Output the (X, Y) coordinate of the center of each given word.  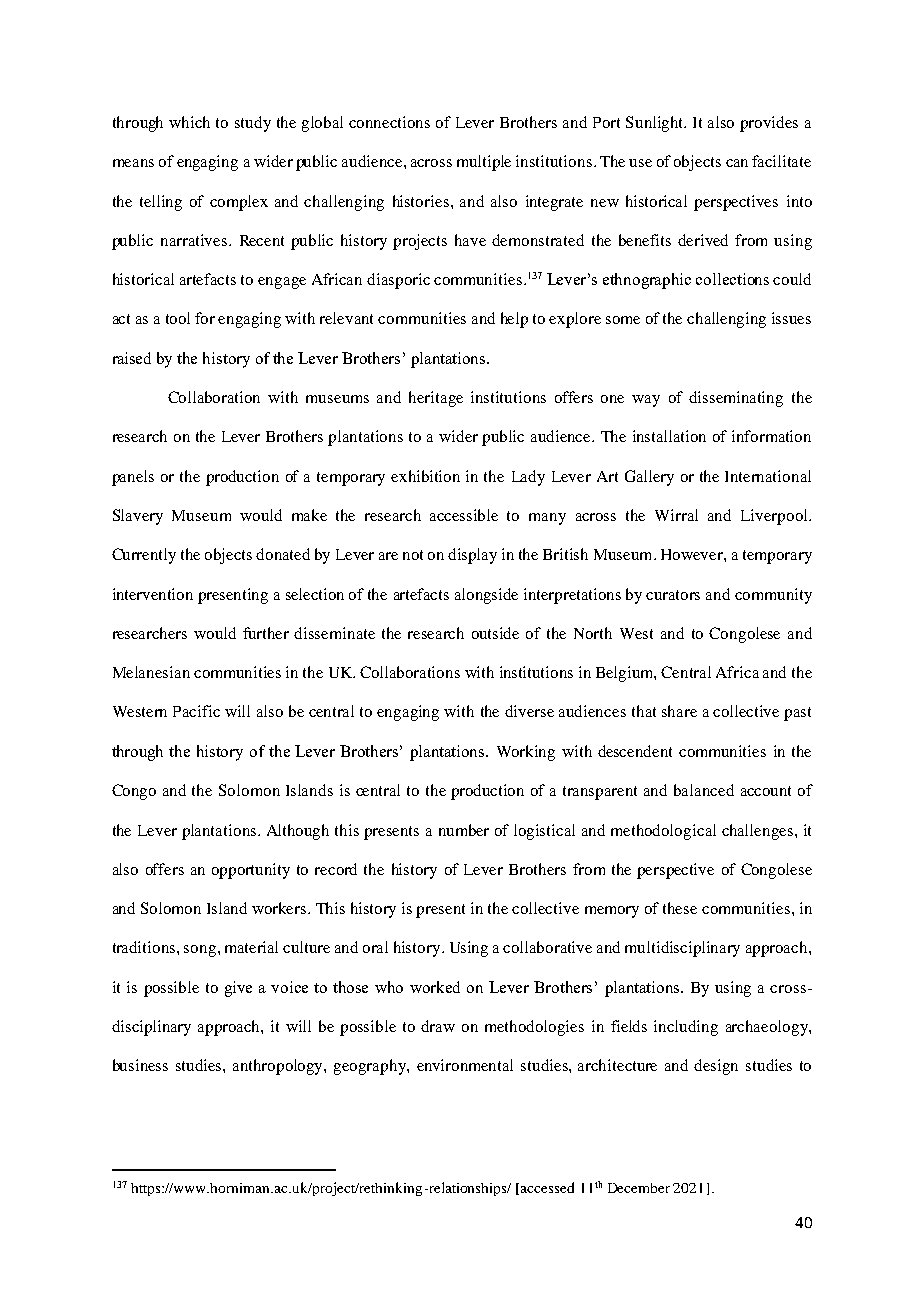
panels (133, 478)
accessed (547, 1187)
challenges (759, 832)
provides (769, 124)
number (464, 830)
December (639, 1188)
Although (298, 832)
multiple (484, 163)
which (189, 122)
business (140, 1065)
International (768, 476)
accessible (464, 515)
